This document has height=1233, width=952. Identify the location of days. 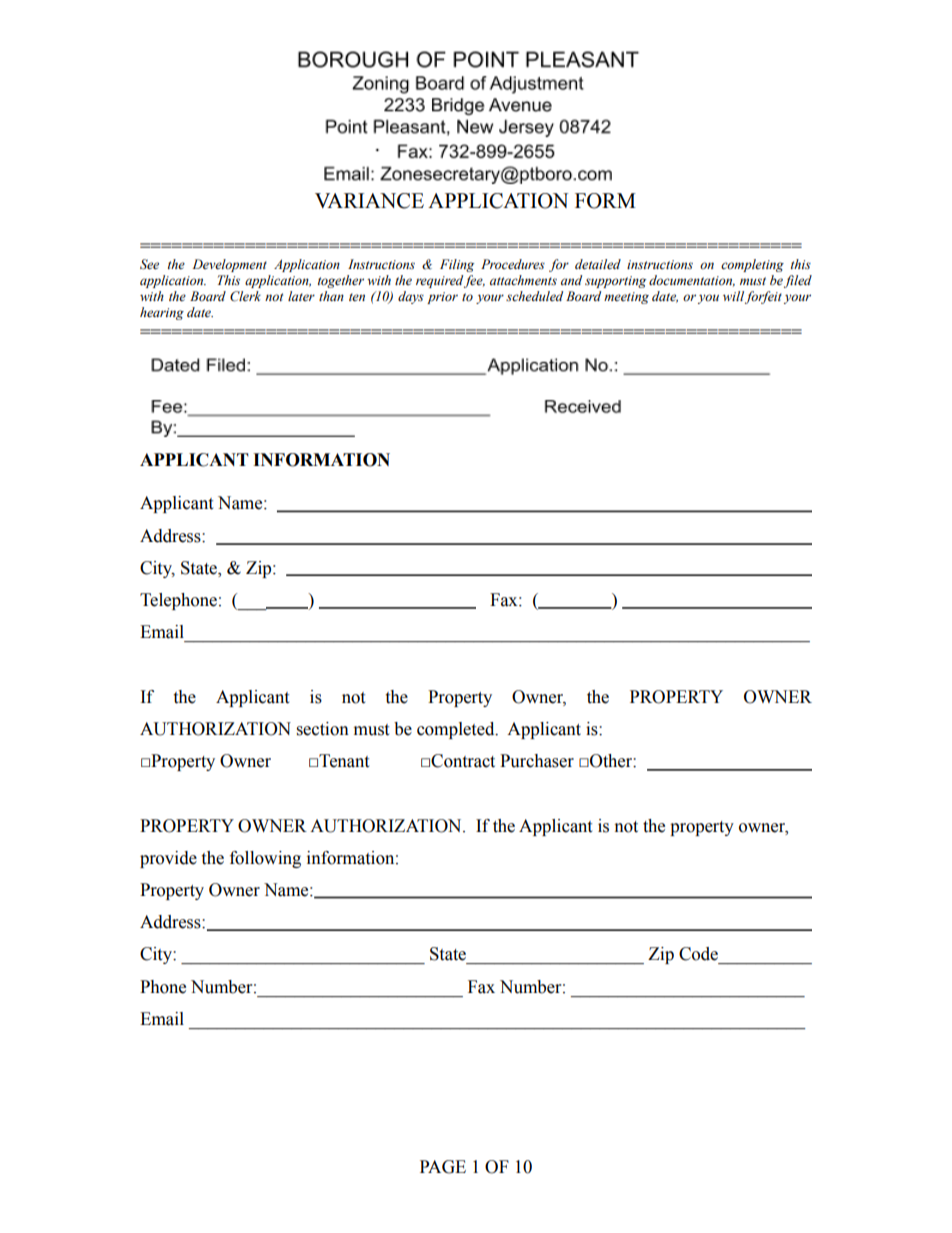
(411, 297).
